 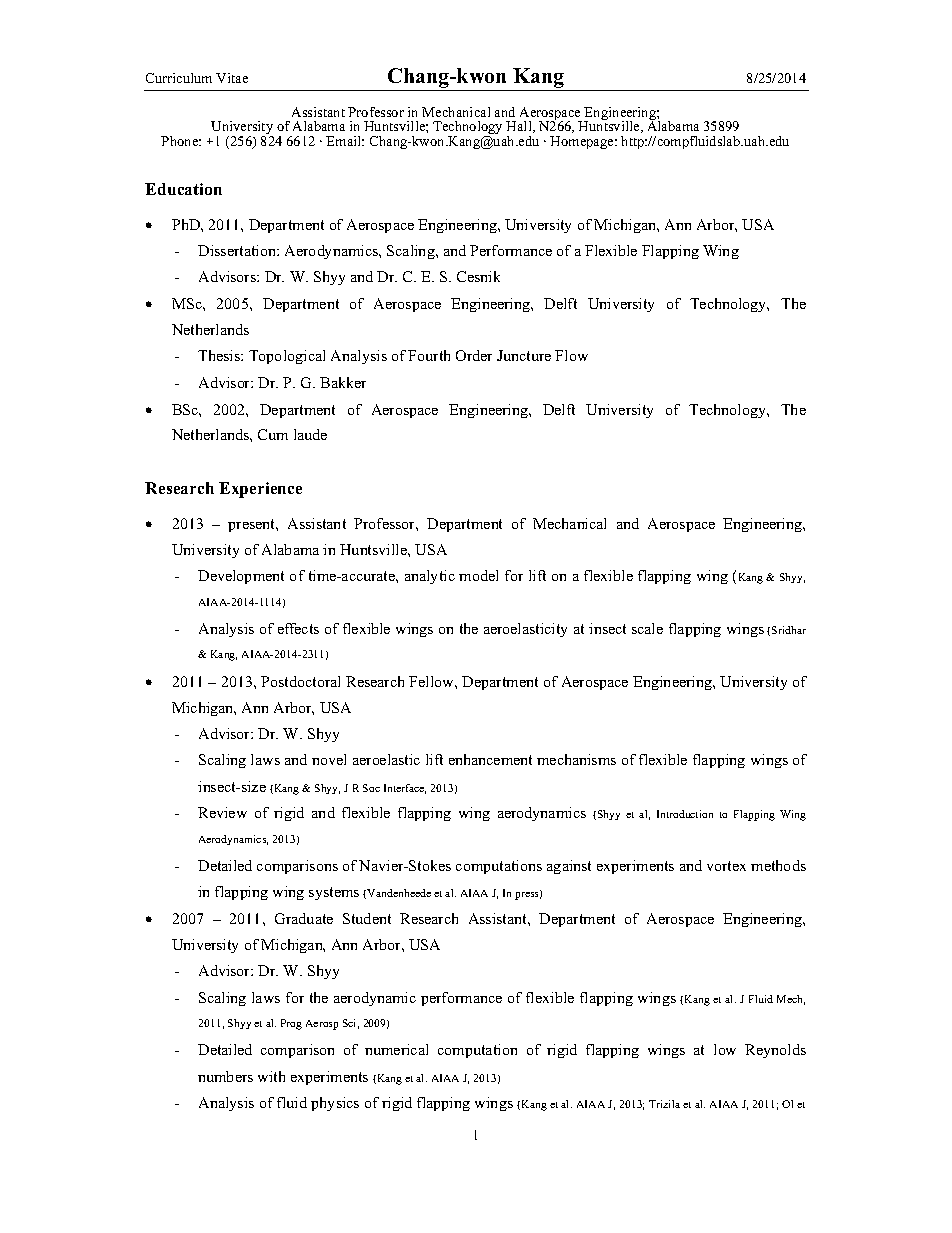 What do you see at coordinates (474, 355) in the document?
I see `Order` at bounding box center [474, 355].
